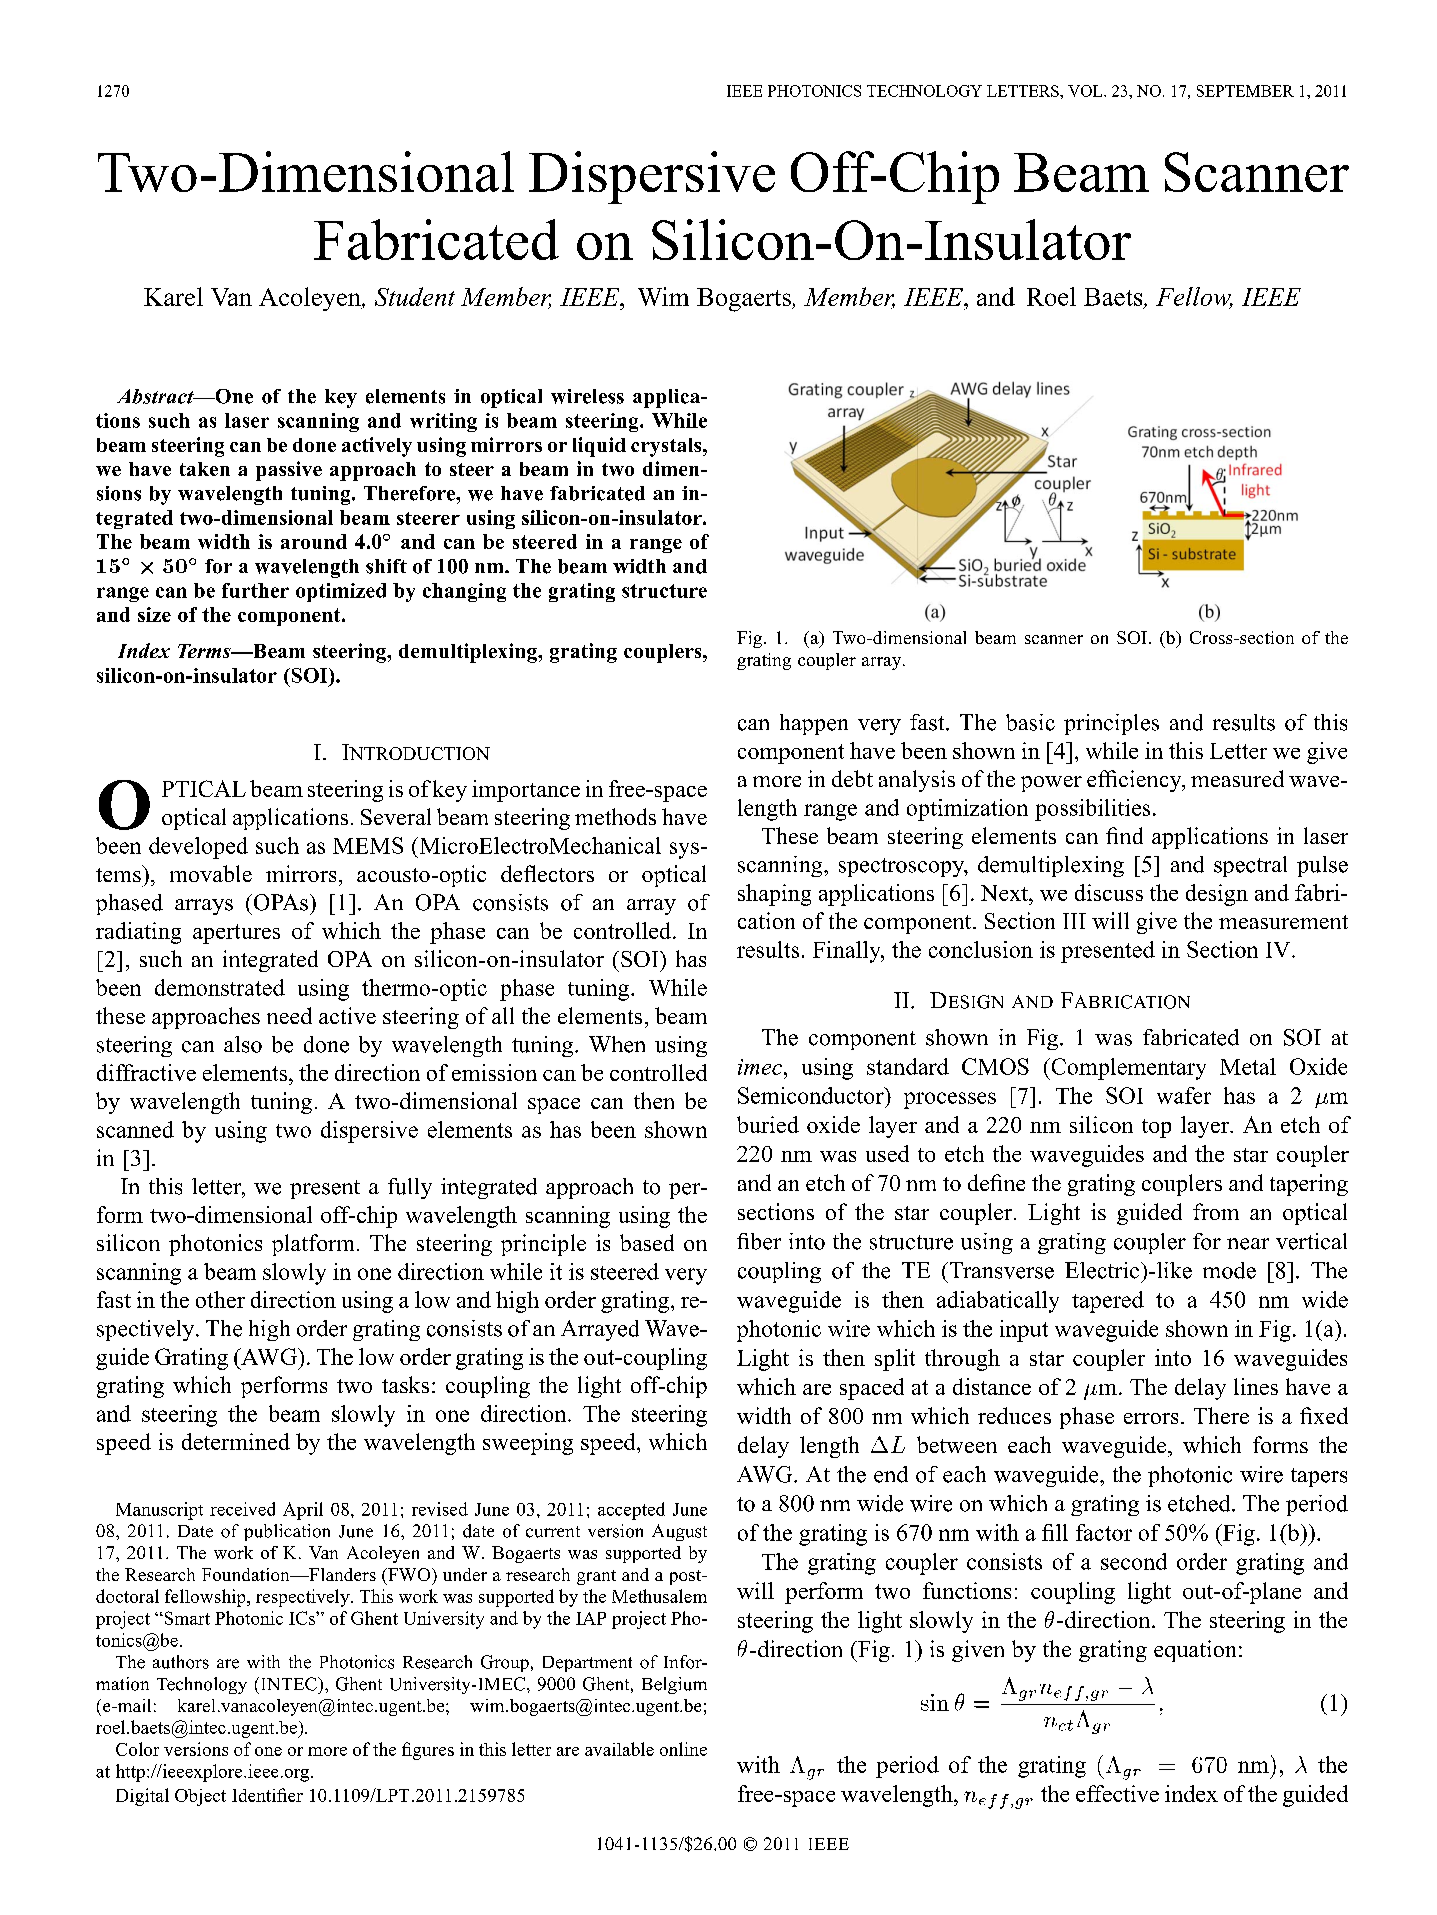 Image resolution: width=1437 pixels, height=1915 pixels. What do you see at coordinates (1216, 1211) in the image?
I see `from` at bounding box center [1216, 1211].
